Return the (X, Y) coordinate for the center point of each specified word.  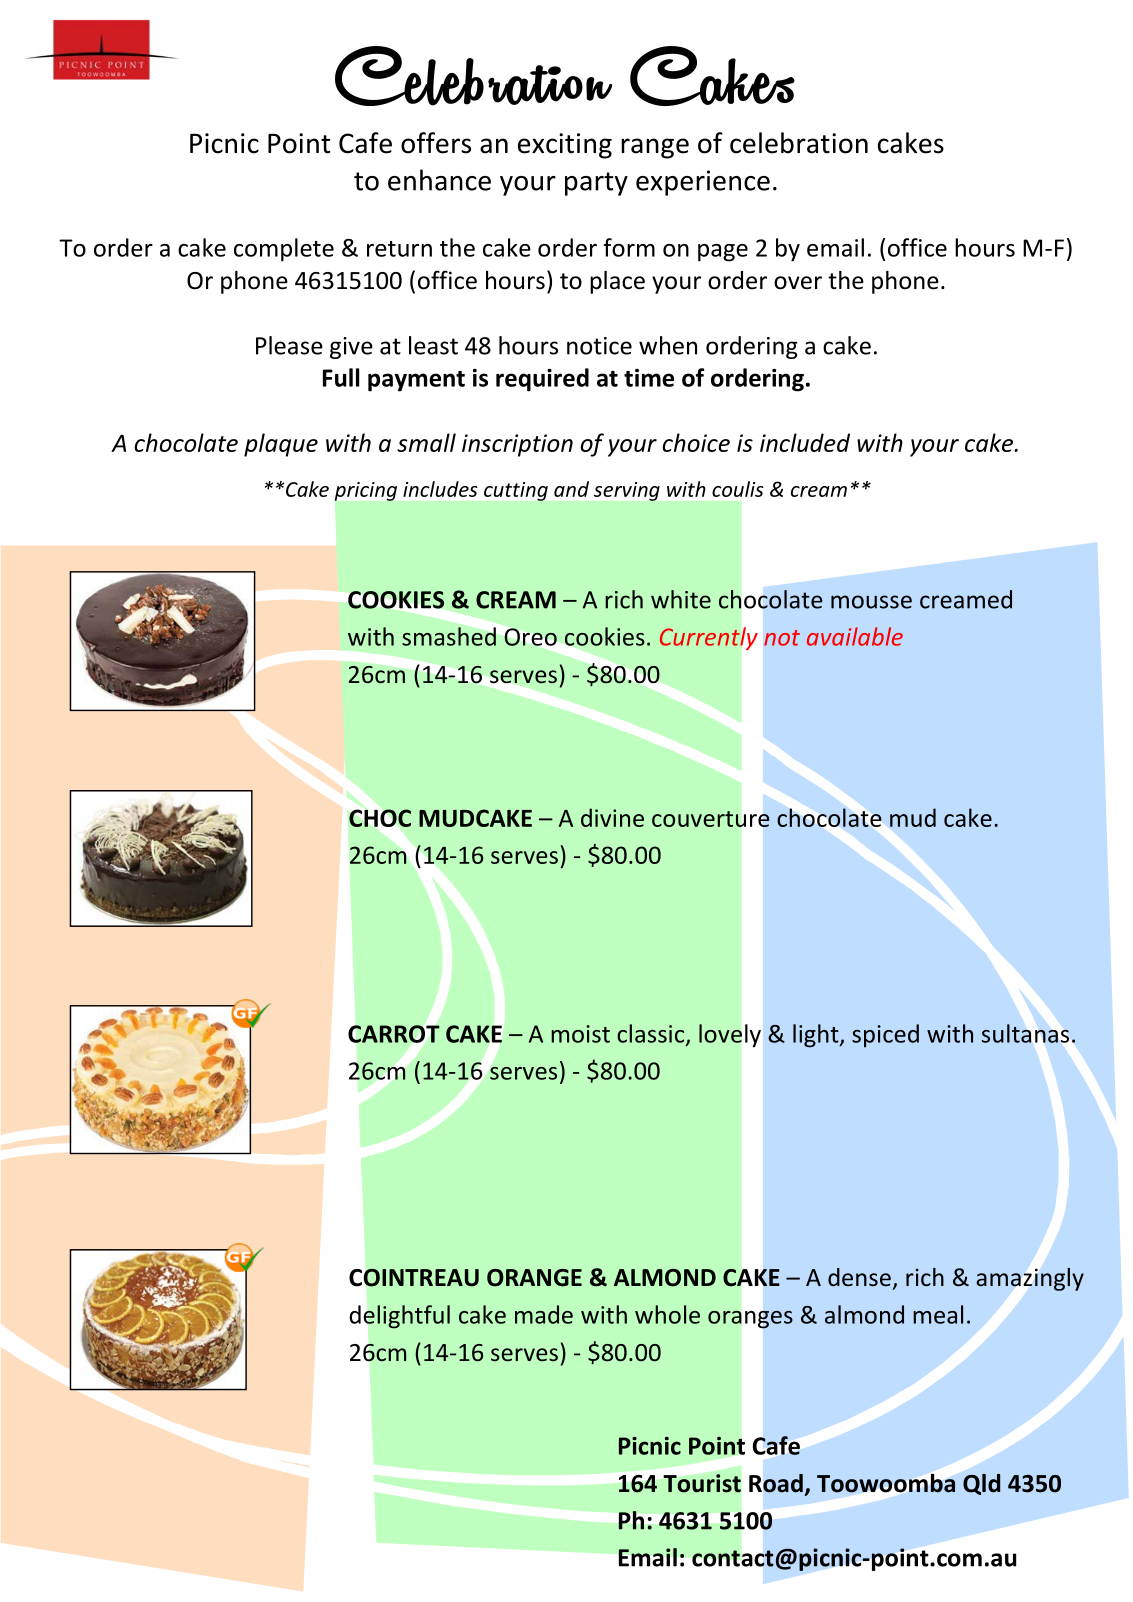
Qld (981, 1484)
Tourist (702, 1483)
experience (703, 183)
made (544, 1314)
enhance (439, 180)
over (798, 283)
